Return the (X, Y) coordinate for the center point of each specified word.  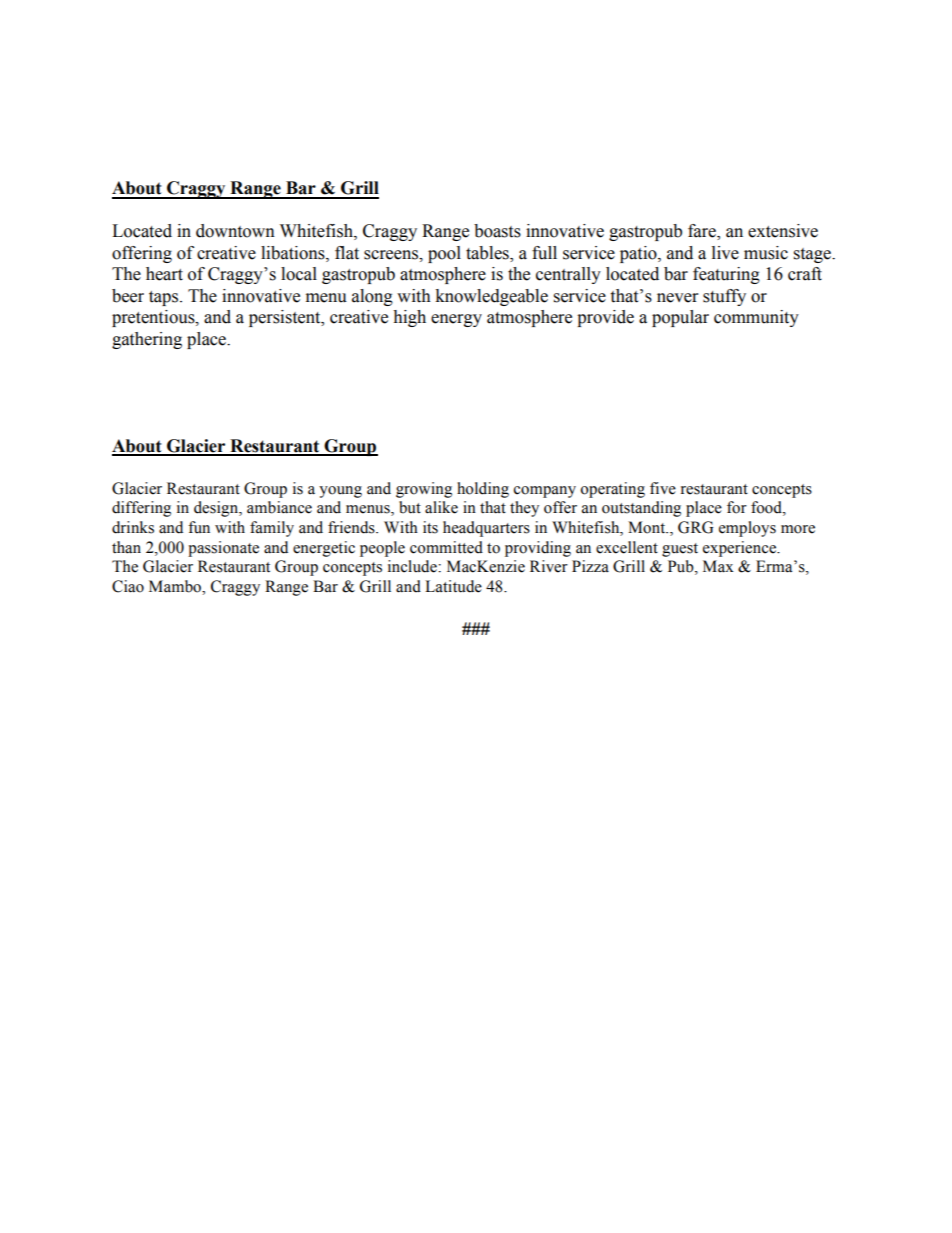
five (663, 488)
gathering (147, 340)
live (725, 253)
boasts (497, 231)
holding (483, 490)
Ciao (128, 586)
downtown (235, 231)
